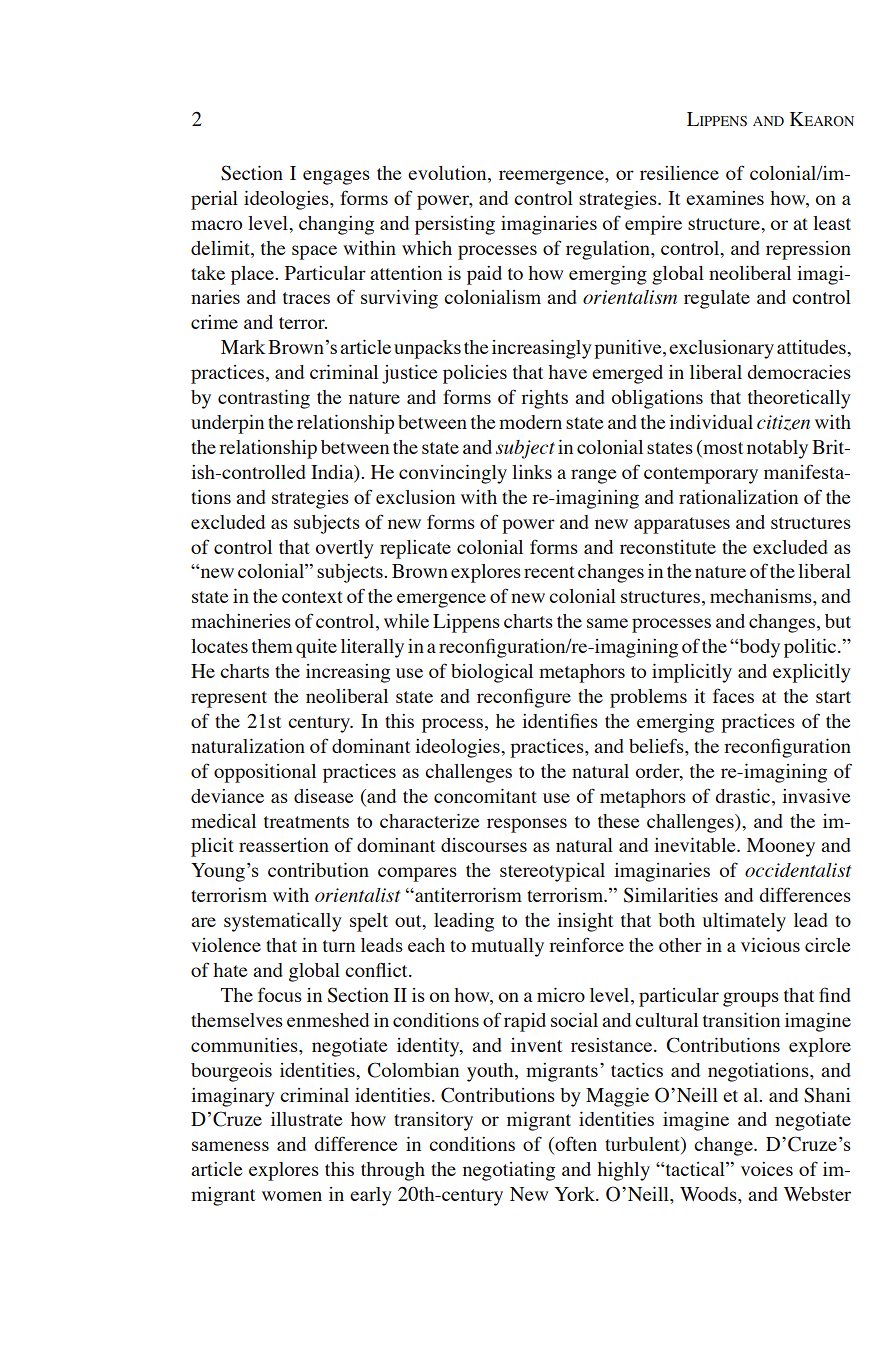 This screenshot has height=1345, width=896. Describe the element at coordinates (455, 225) in the screenshot. I see `persisting` at that location.
